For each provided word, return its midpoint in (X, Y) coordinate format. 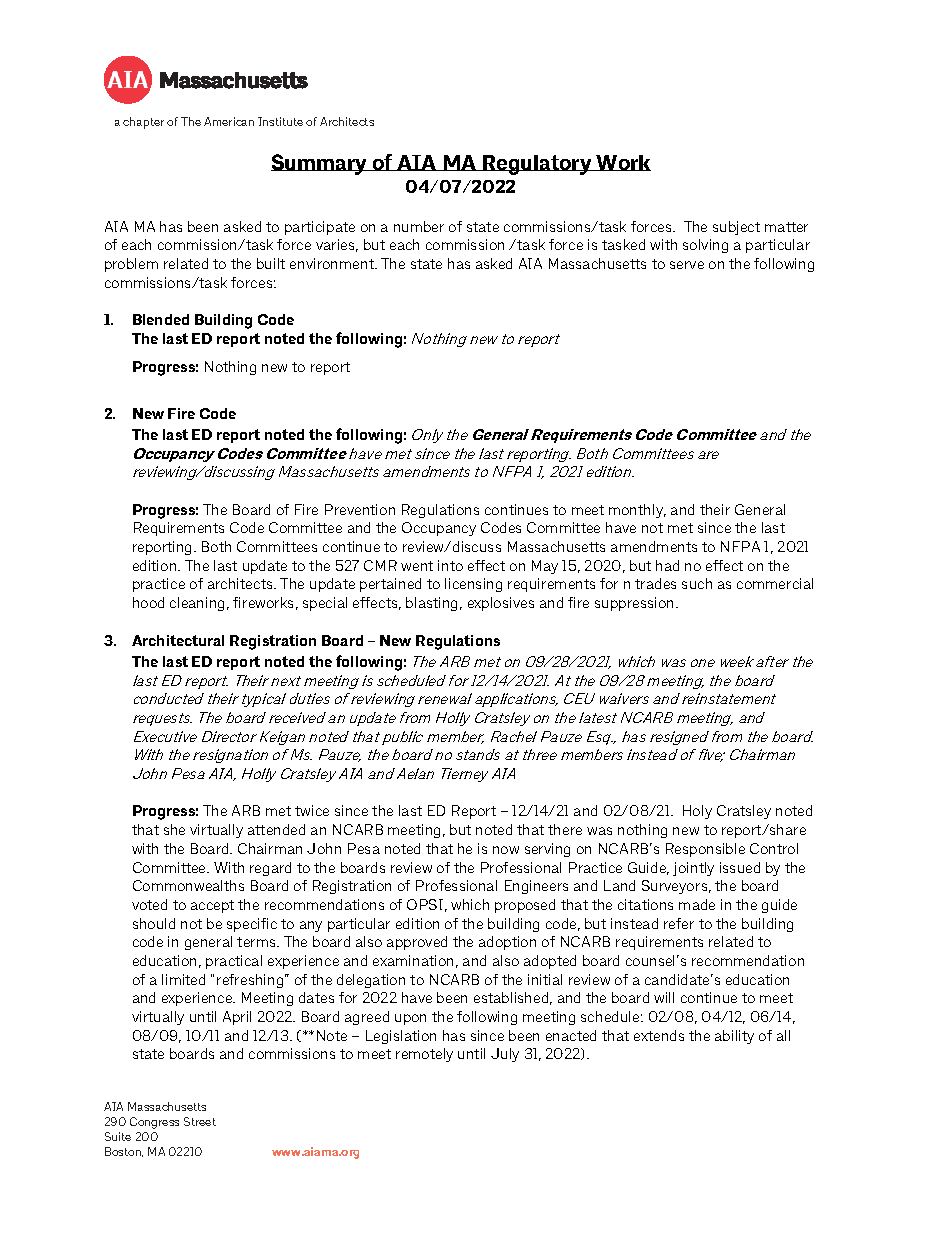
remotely (424, 1055)
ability (734, 1037)
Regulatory (537, 165)
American (229, 121)
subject (736, 228)
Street (200, 1121)
